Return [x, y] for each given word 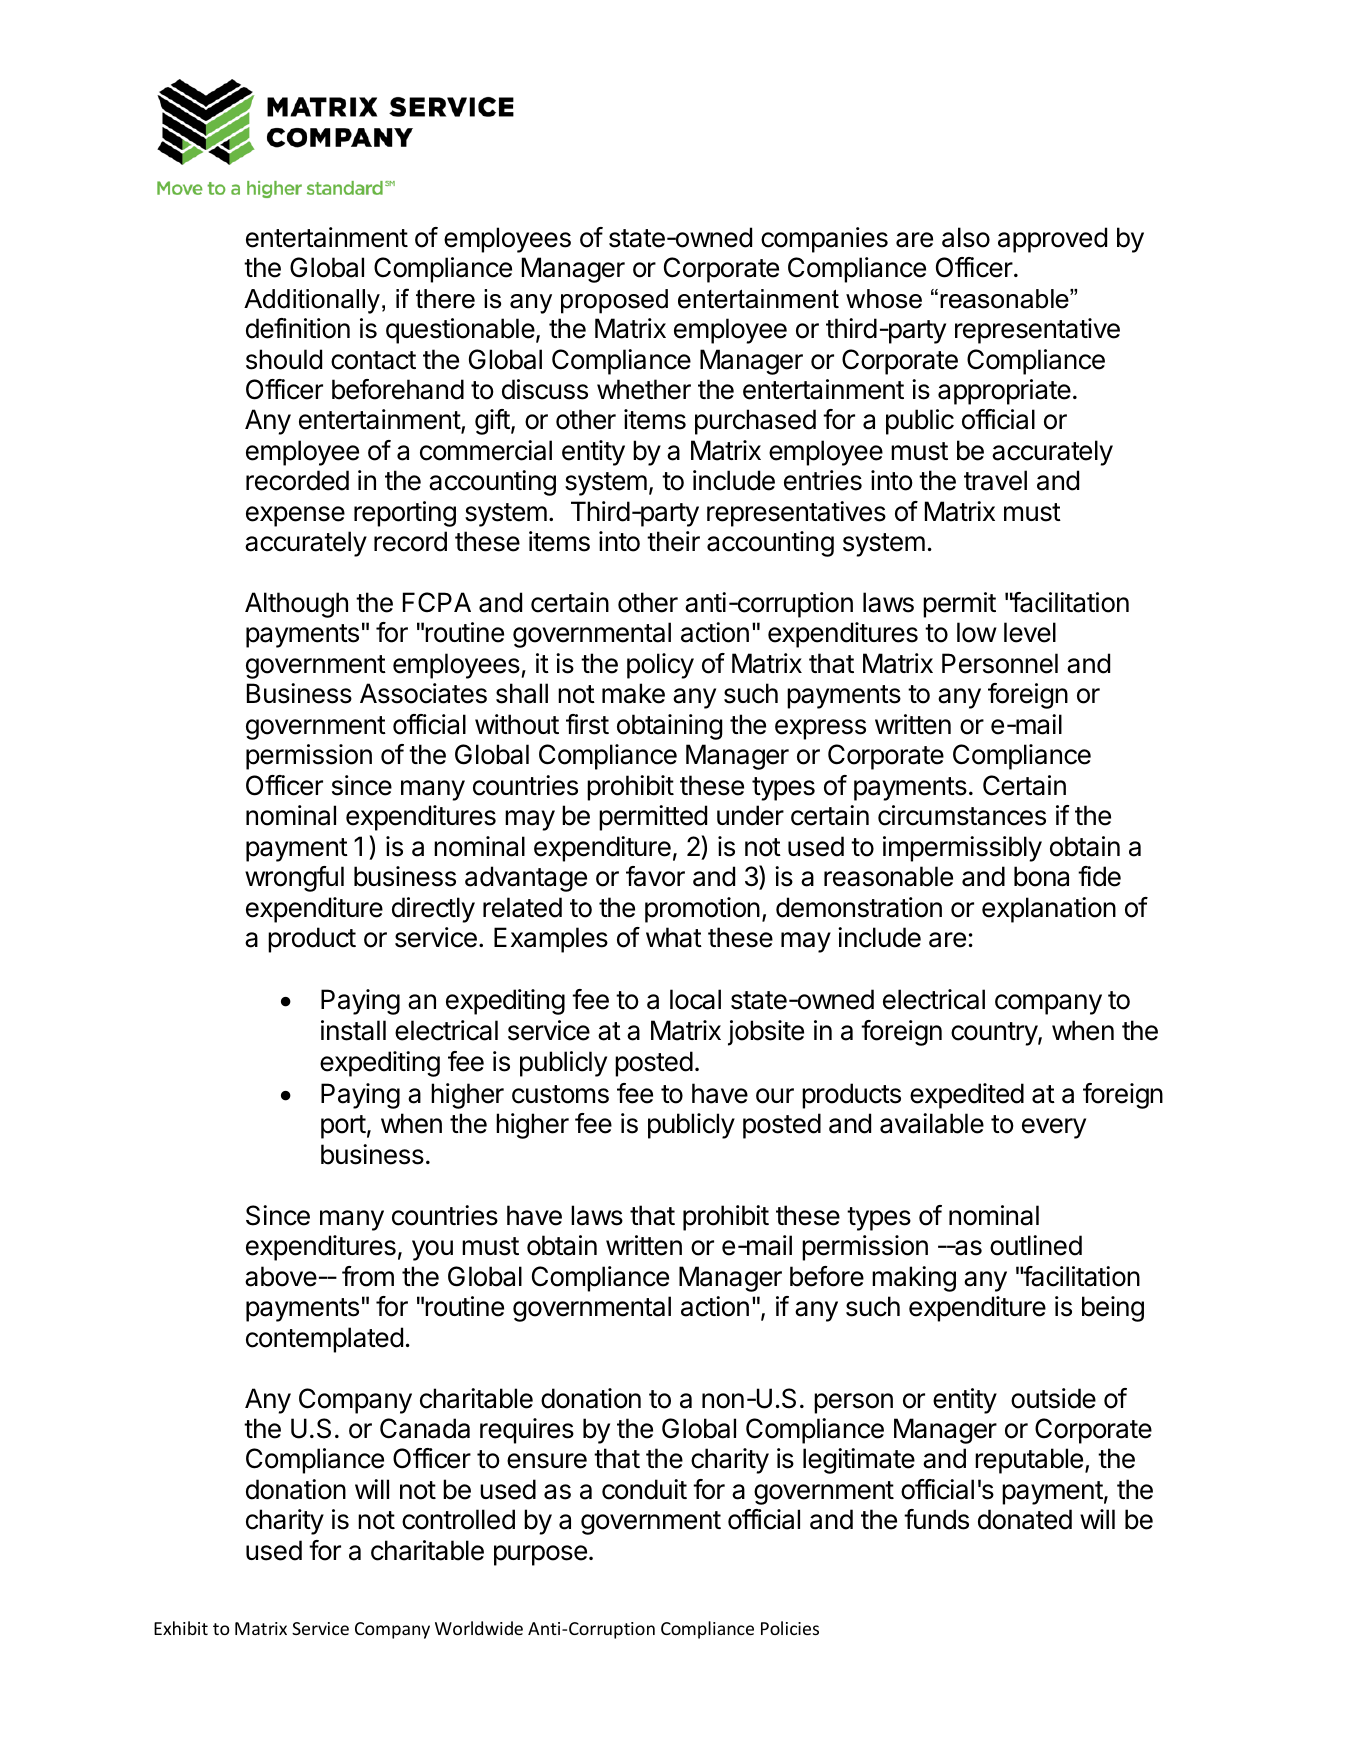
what [674, 937]
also [966, 237]
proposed [614, 301]
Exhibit [181, 1628]
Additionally [312, 301]
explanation [1049, 910]
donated [1025, 1519]
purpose [540, 1555]
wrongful [294, 879]
